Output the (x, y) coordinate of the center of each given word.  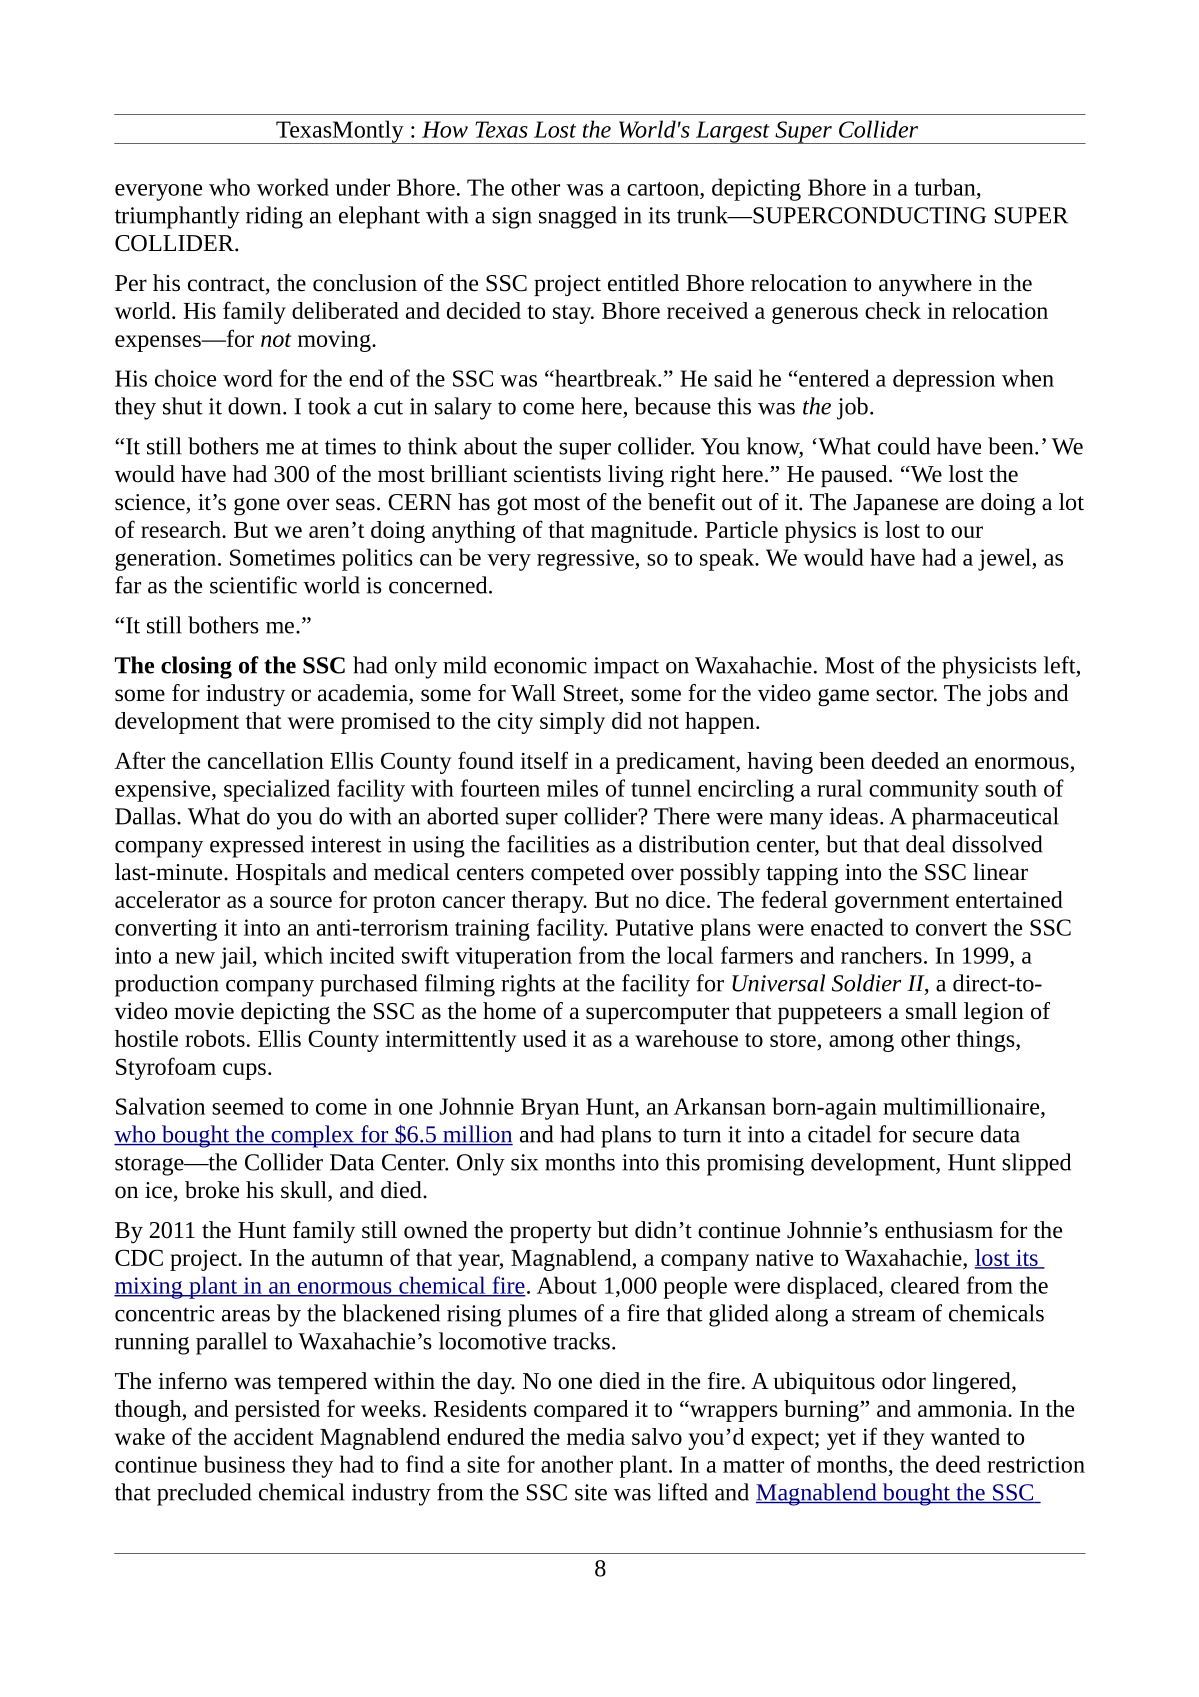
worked (293, 187)
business (244, 1464)
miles (572, 788)
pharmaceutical (985, 818)
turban (946, 187)
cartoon (664, 189)
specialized (277, 790)
